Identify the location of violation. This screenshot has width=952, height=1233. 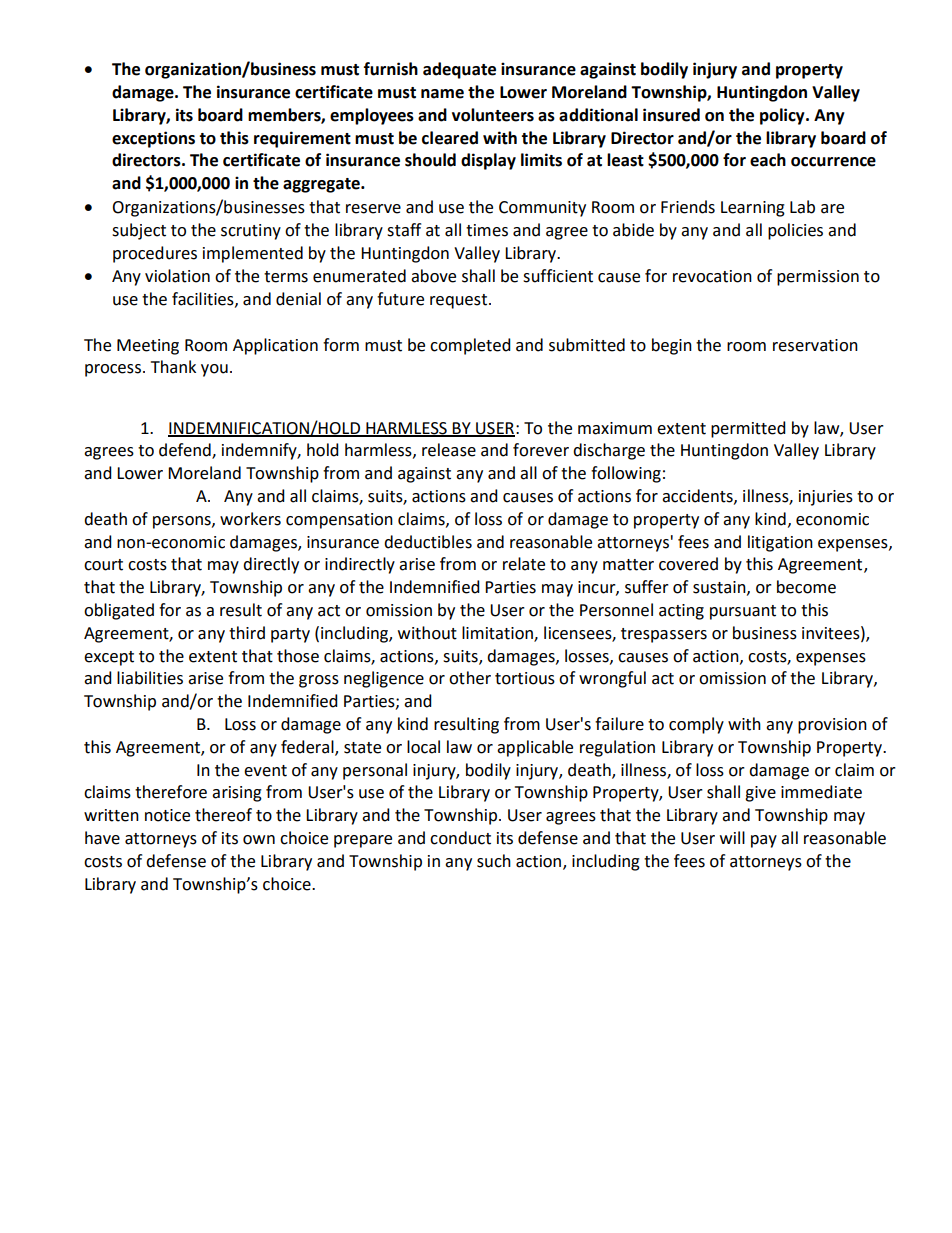
(177, 276).
